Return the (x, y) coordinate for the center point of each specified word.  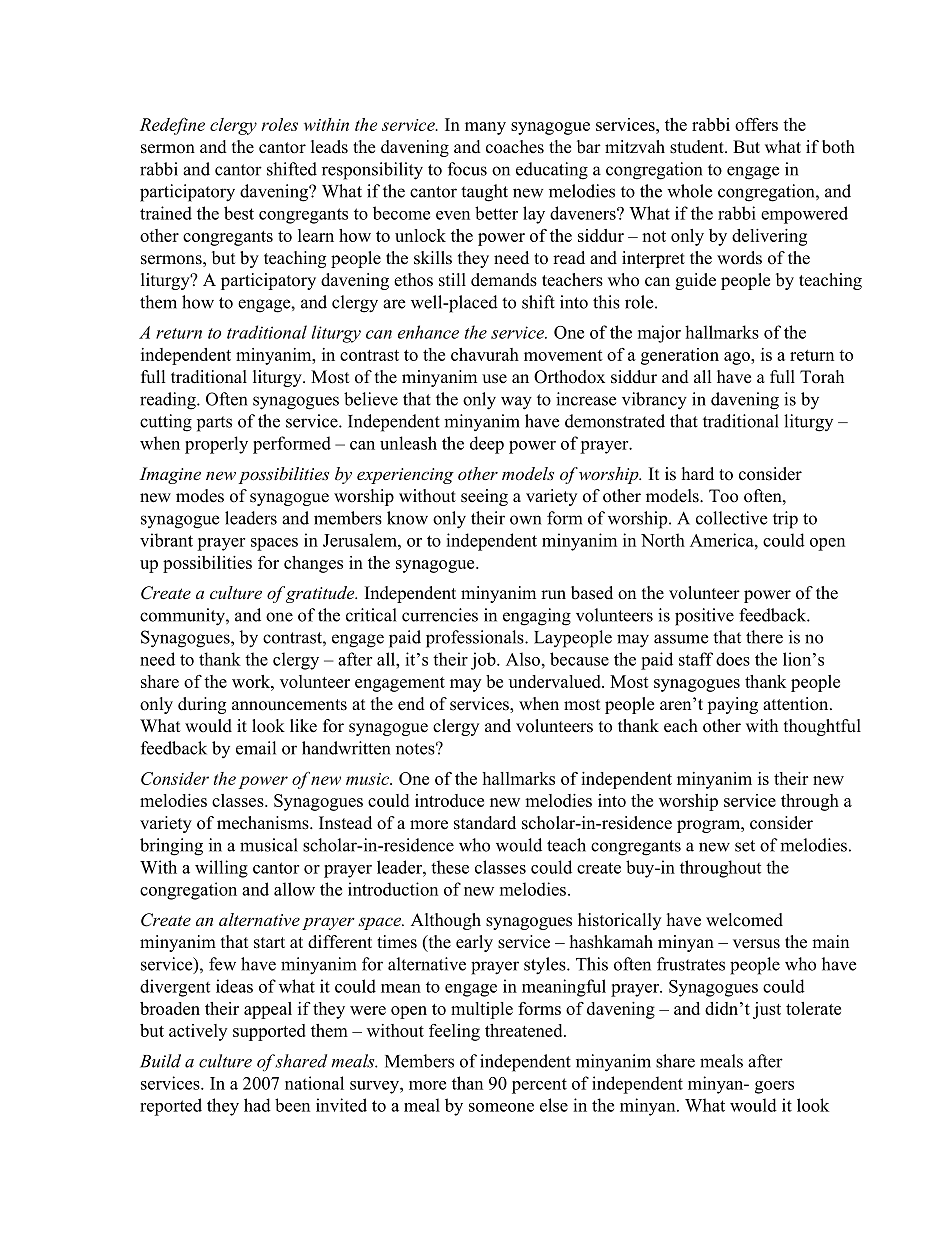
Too (723, 496)
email (256, 748)
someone (501, 1107)
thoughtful (822, 727)
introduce (449, 800)
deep (487, 445)
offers (756, 124)
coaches (515, 147)
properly (216, 445)
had (257, 1105)
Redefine (172, 126)
